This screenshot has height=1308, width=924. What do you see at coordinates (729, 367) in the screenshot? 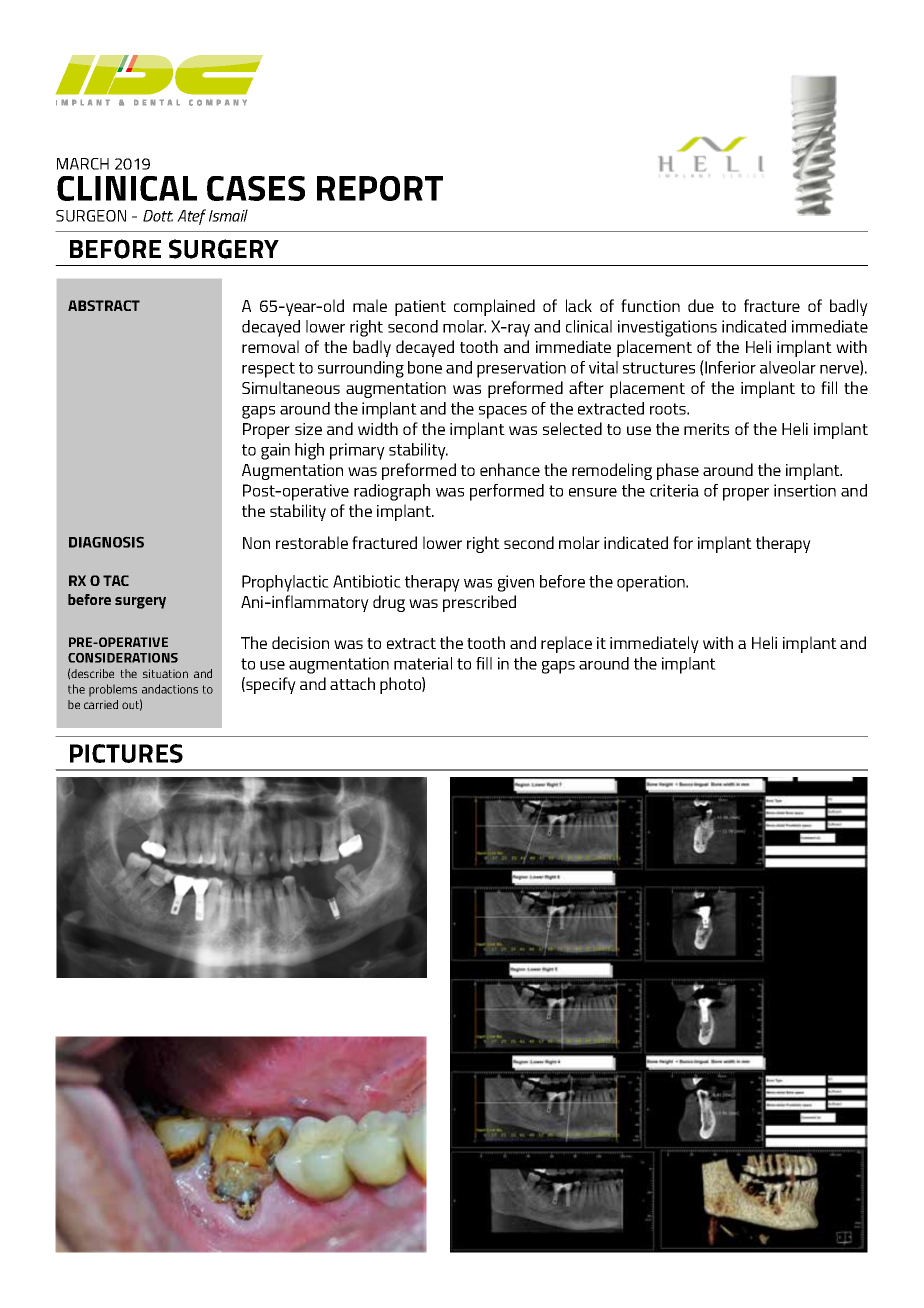
I see `Inferior` at bounding box center [729, 367].
